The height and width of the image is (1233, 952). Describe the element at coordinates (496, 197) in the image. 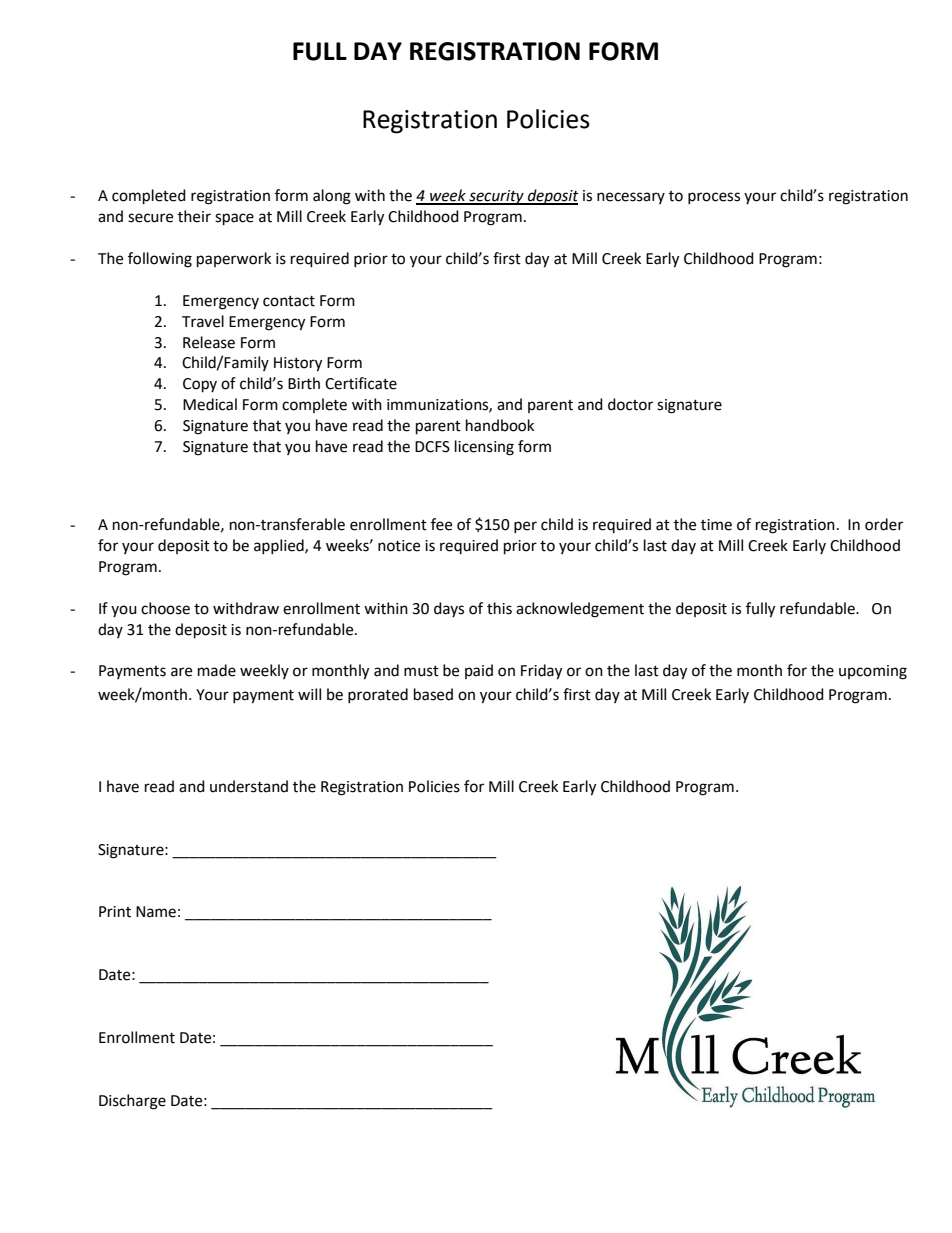

I see `security` at that location.
